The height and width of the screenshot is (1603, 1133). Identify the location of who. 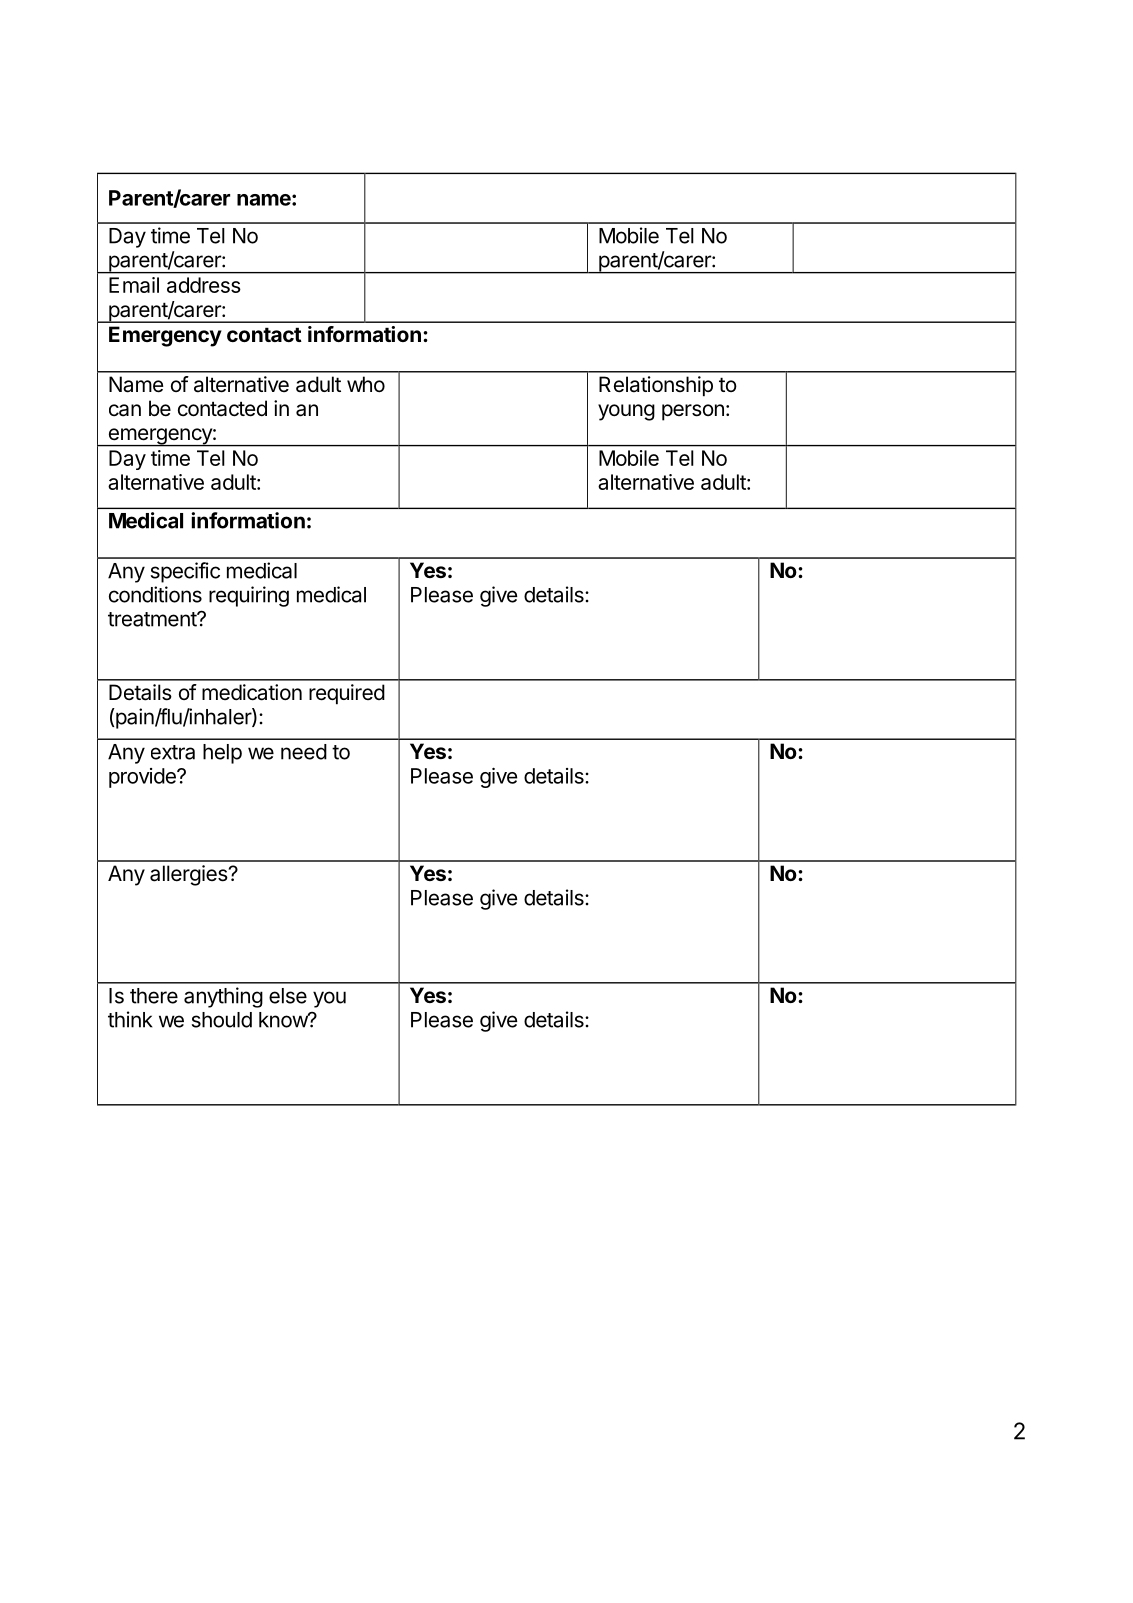
(366, 384).
